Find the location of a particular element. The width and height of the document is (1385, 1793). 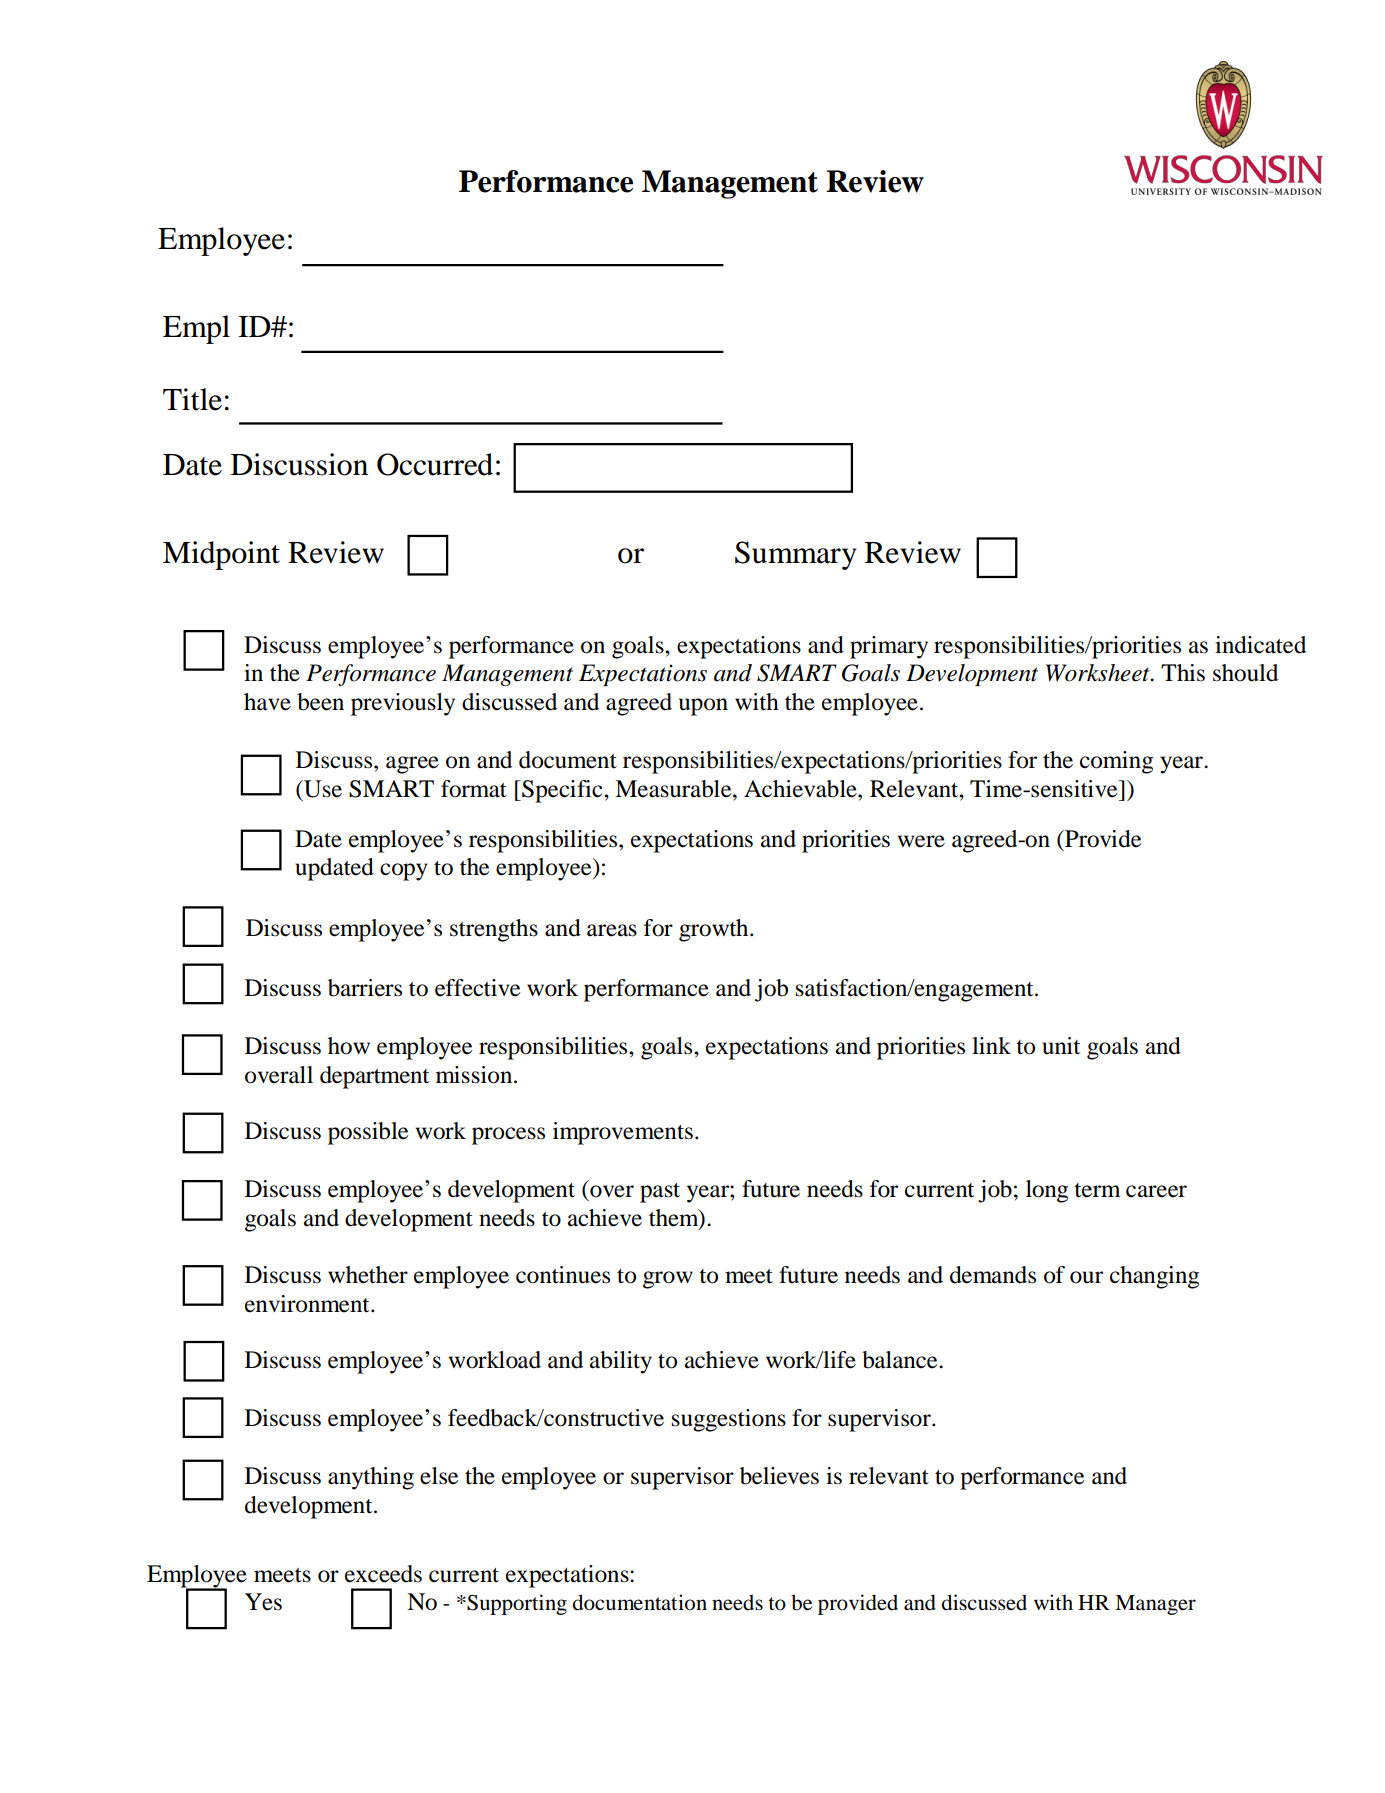

upon is located at coordinates (703, 707).
